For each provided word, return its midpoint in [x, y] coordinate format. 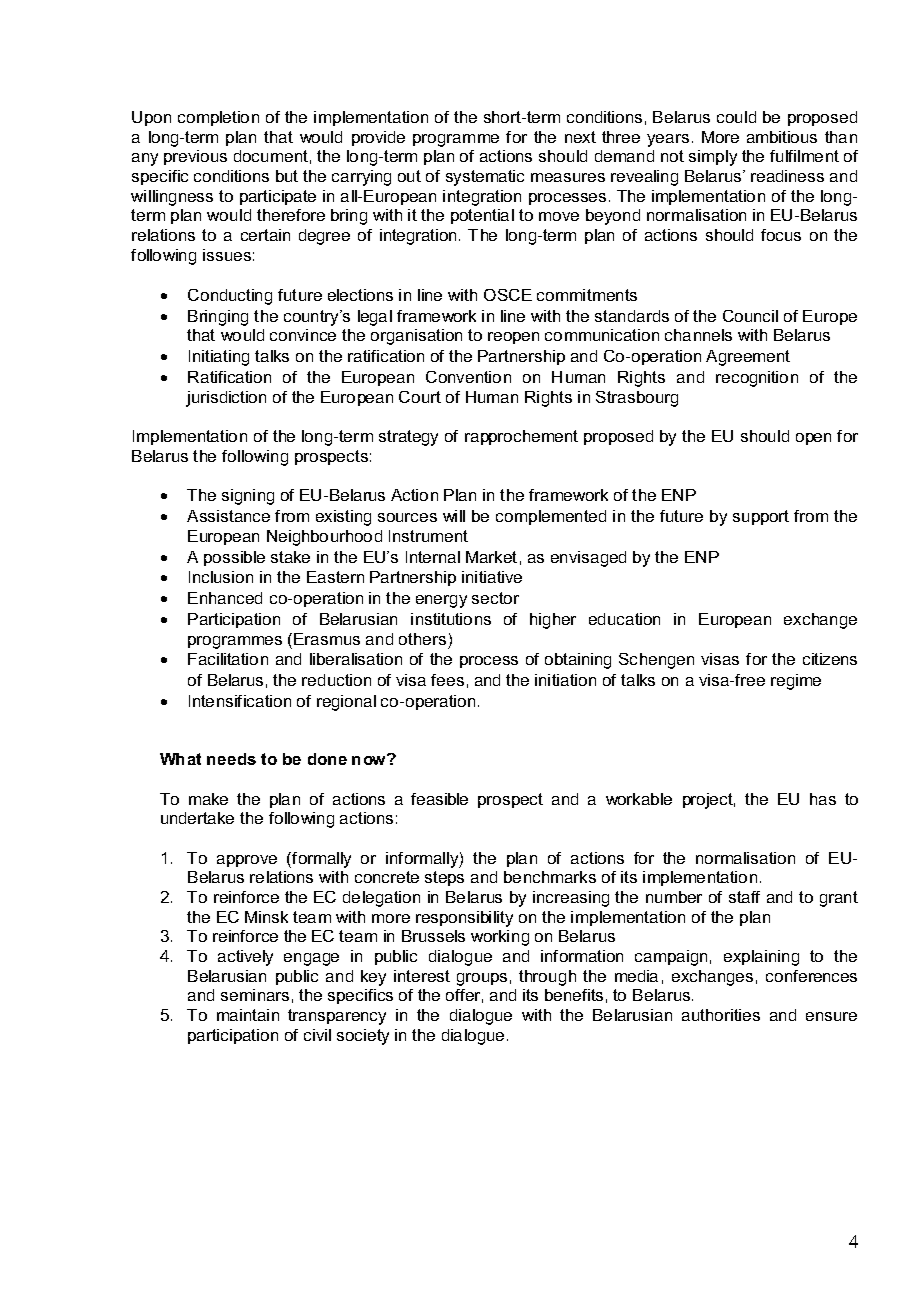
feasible [439, 799]
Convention [468, 377]
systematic [485, 178]
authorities [721, 1015]
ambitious [782, 137]
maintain [248, 1015]
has [823, 799]
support [761, 517]
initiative [492, 577]
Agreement [748, 358]
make [208, 799]
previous [195, 157]
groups [482, 979]
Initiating [219, 358]
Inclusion [221, 577]
